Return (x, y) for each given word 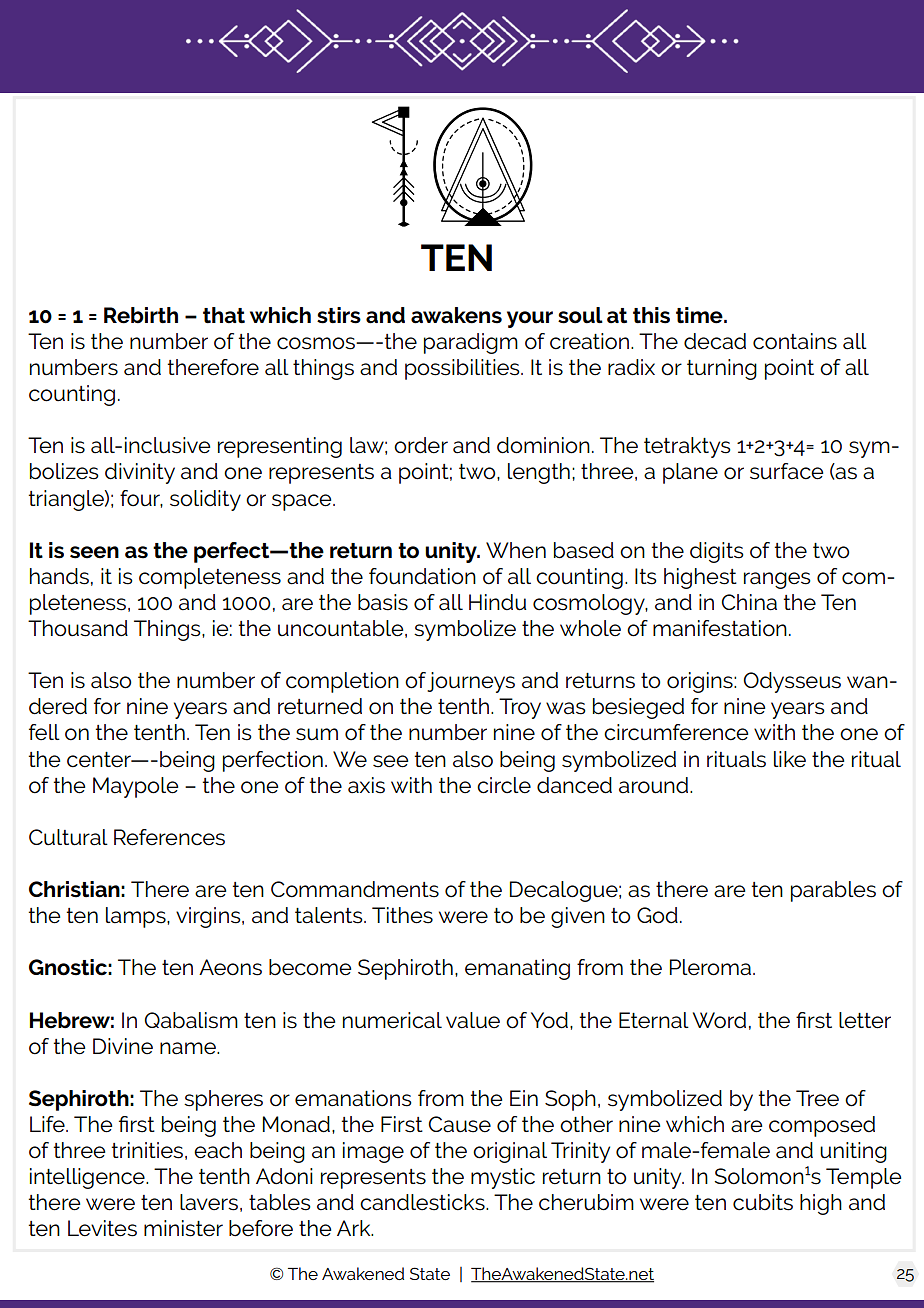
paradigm (471, 343)
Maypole (135, 787)
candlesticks (423, 1202)
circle (504, 785)
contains (795, 341)
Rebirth (141, 315)
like (790, 759)
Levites (102, 1228)
